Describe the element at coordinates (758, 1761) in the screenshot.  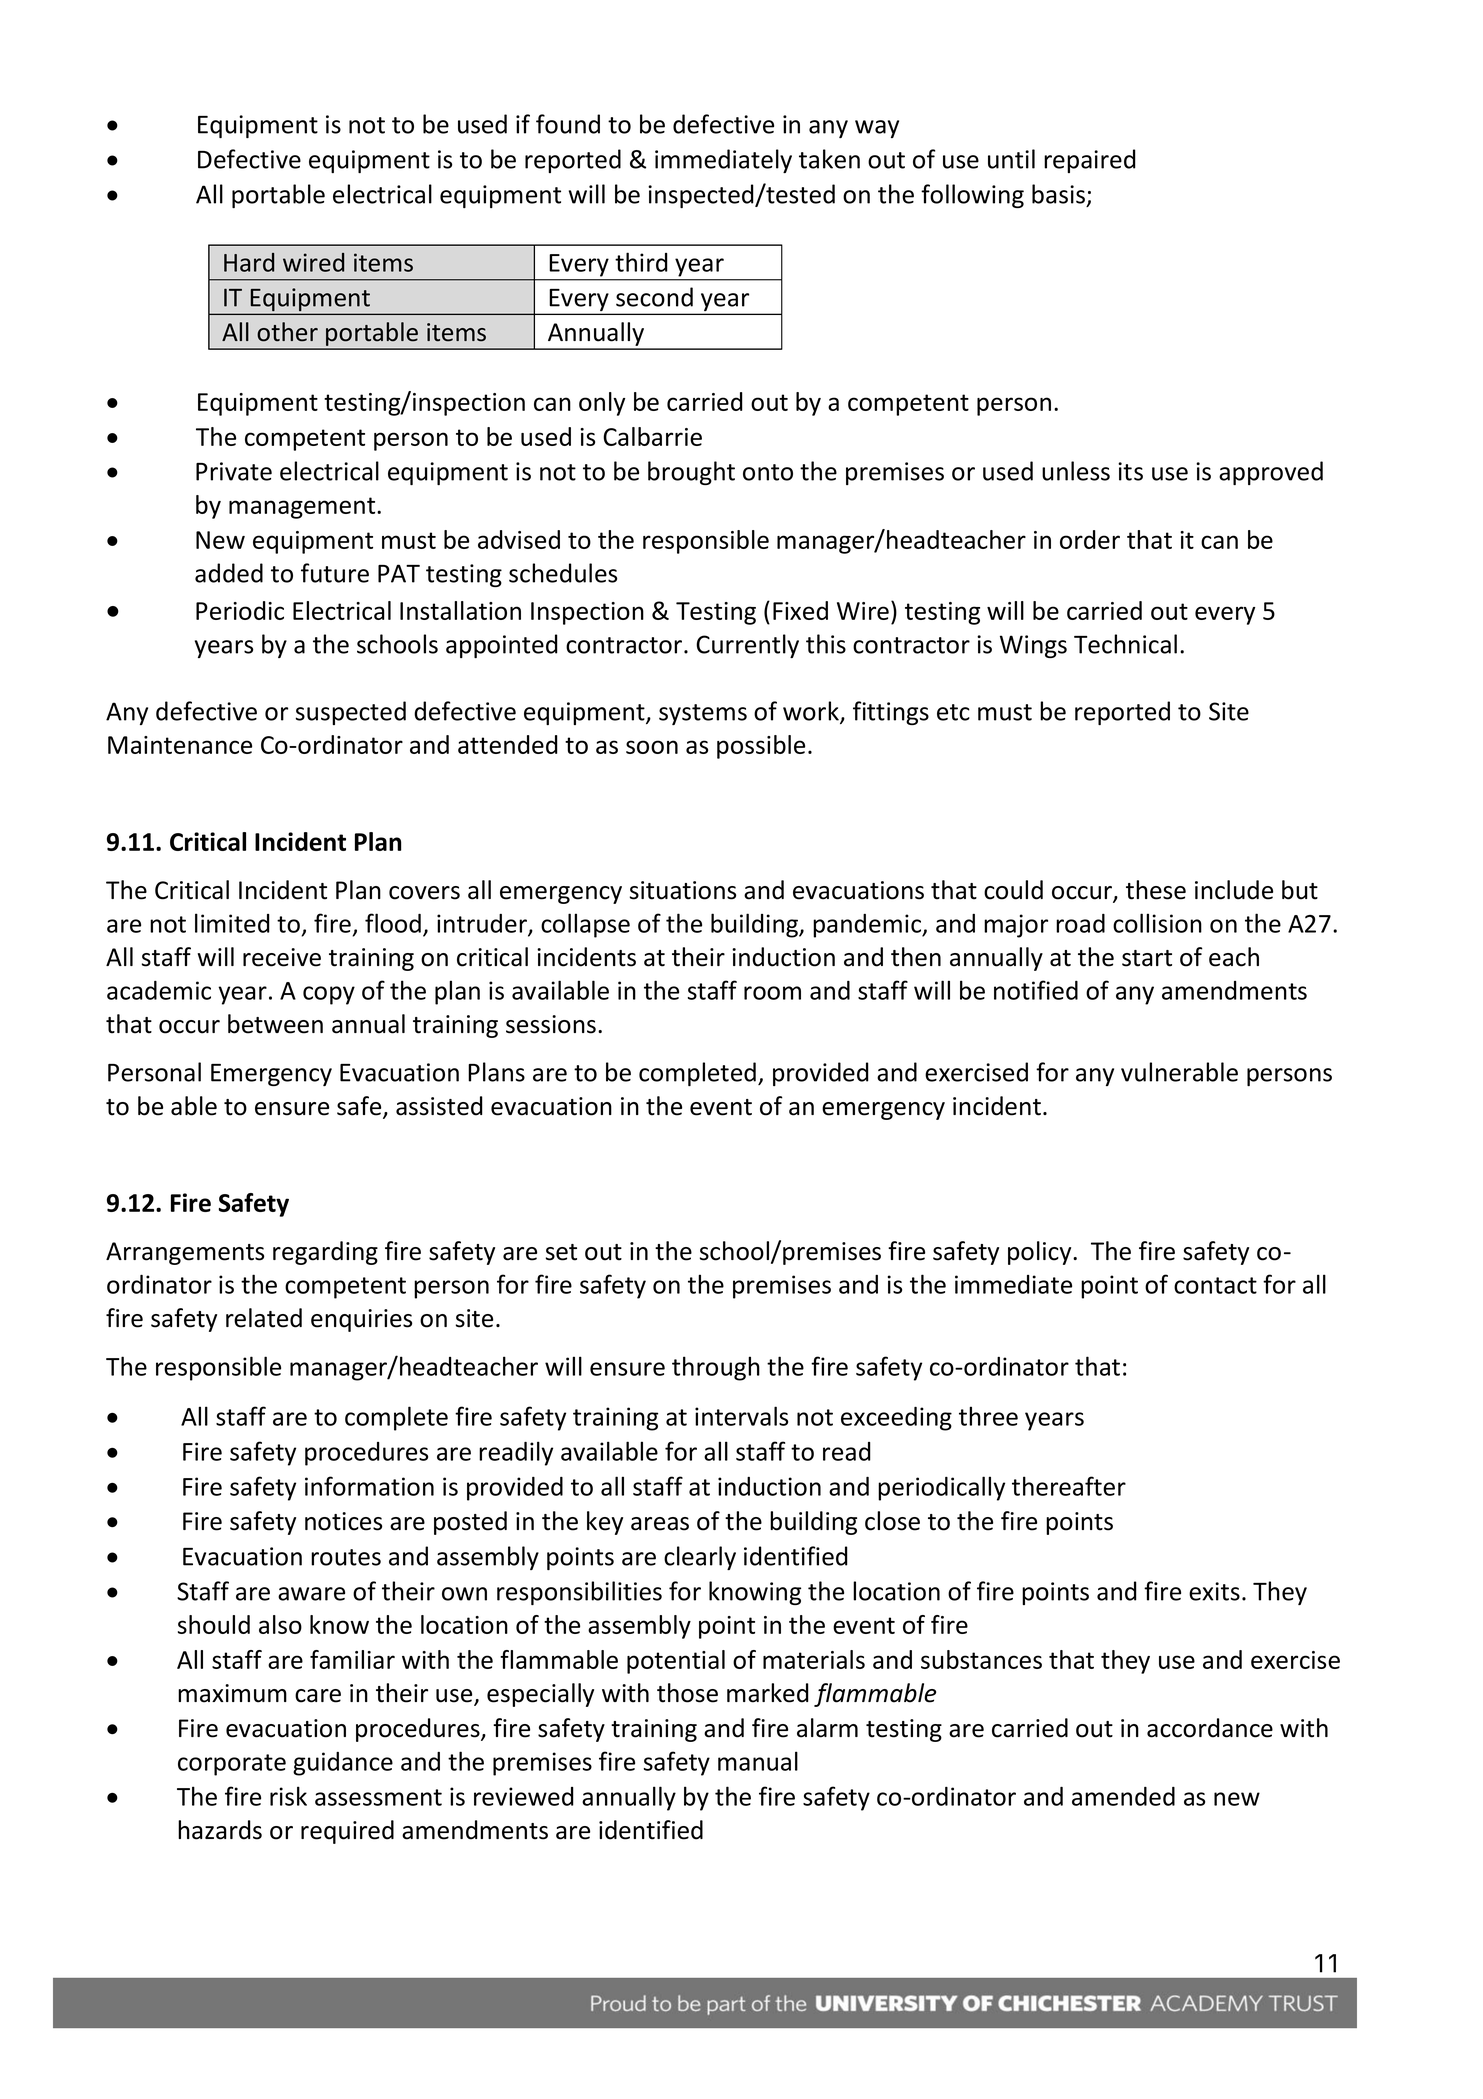
I see `manual` at that location.
